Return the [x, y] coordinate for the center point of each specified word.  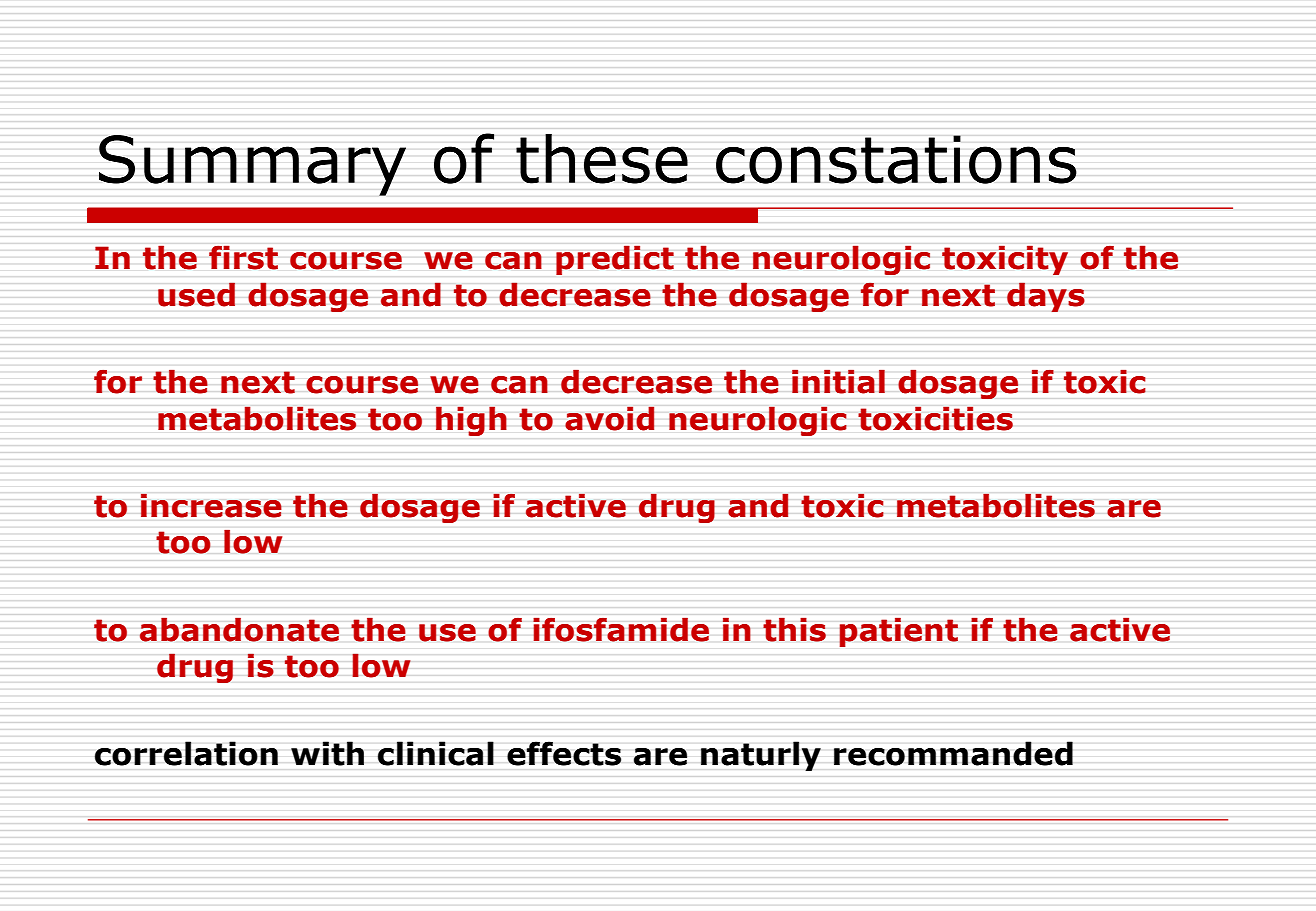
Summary [252, 165]
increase [211, 505]
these [602, 159]
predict [615, 260]
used [196, 294]
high [471, 421]
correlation [186, 753]
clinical [436, 753]
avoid [610, 418]
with [327, 753]
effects [564, 753]
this [794, 630]
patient [898, 632]
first [243, 257]
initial [838, 382]
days [1046, 297]
